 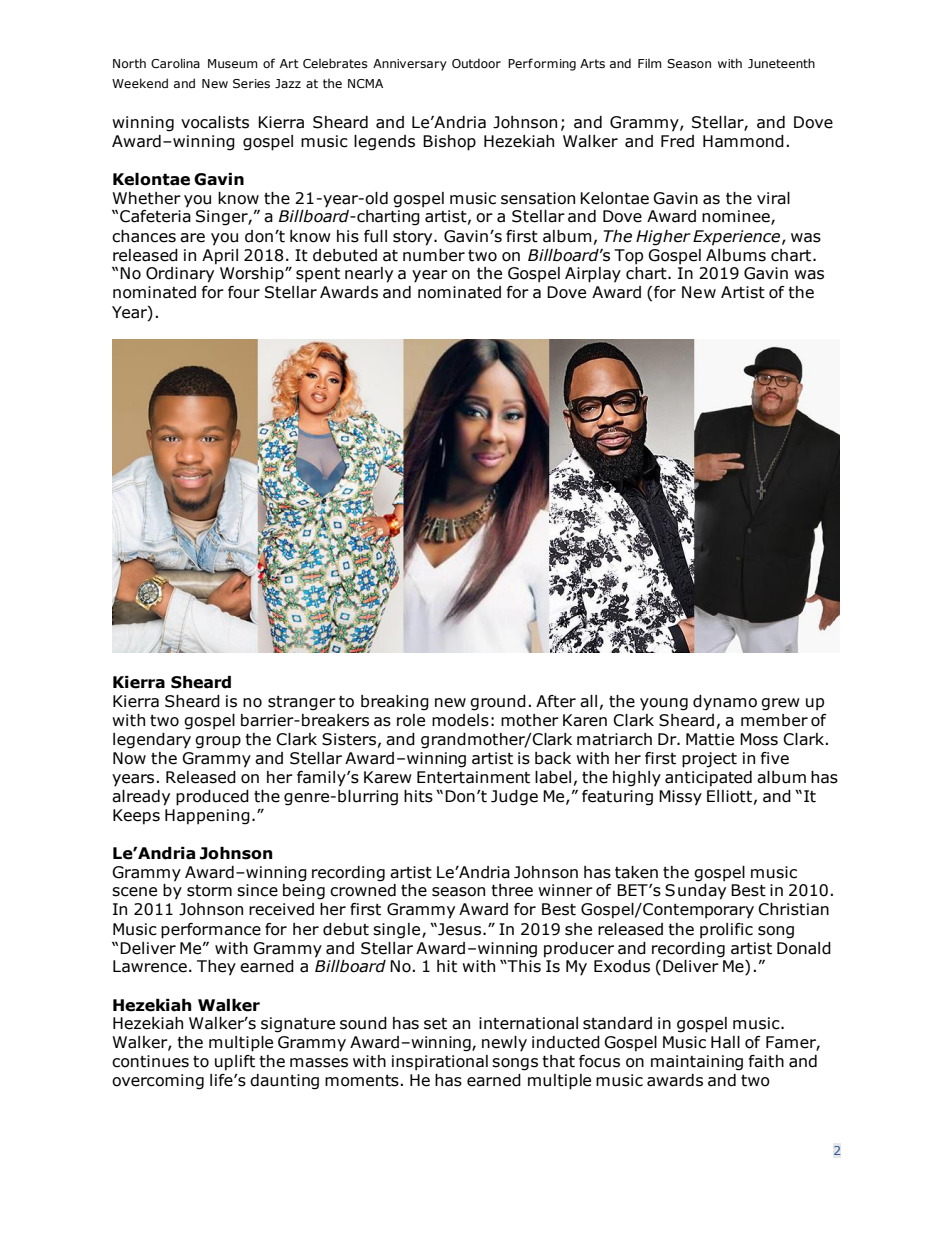 I want to click on Airplay, so click(x=593, y=275).
